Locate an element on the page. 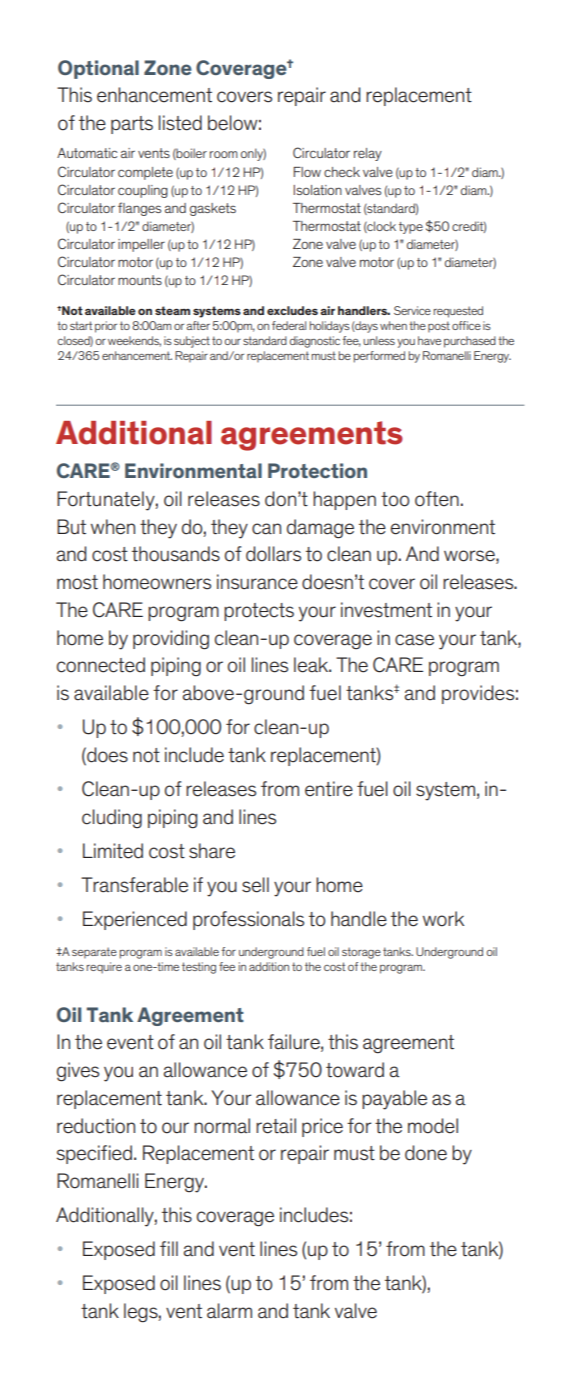 The image size is (576, 1382). payable is located at coordinates (394, 1100).
